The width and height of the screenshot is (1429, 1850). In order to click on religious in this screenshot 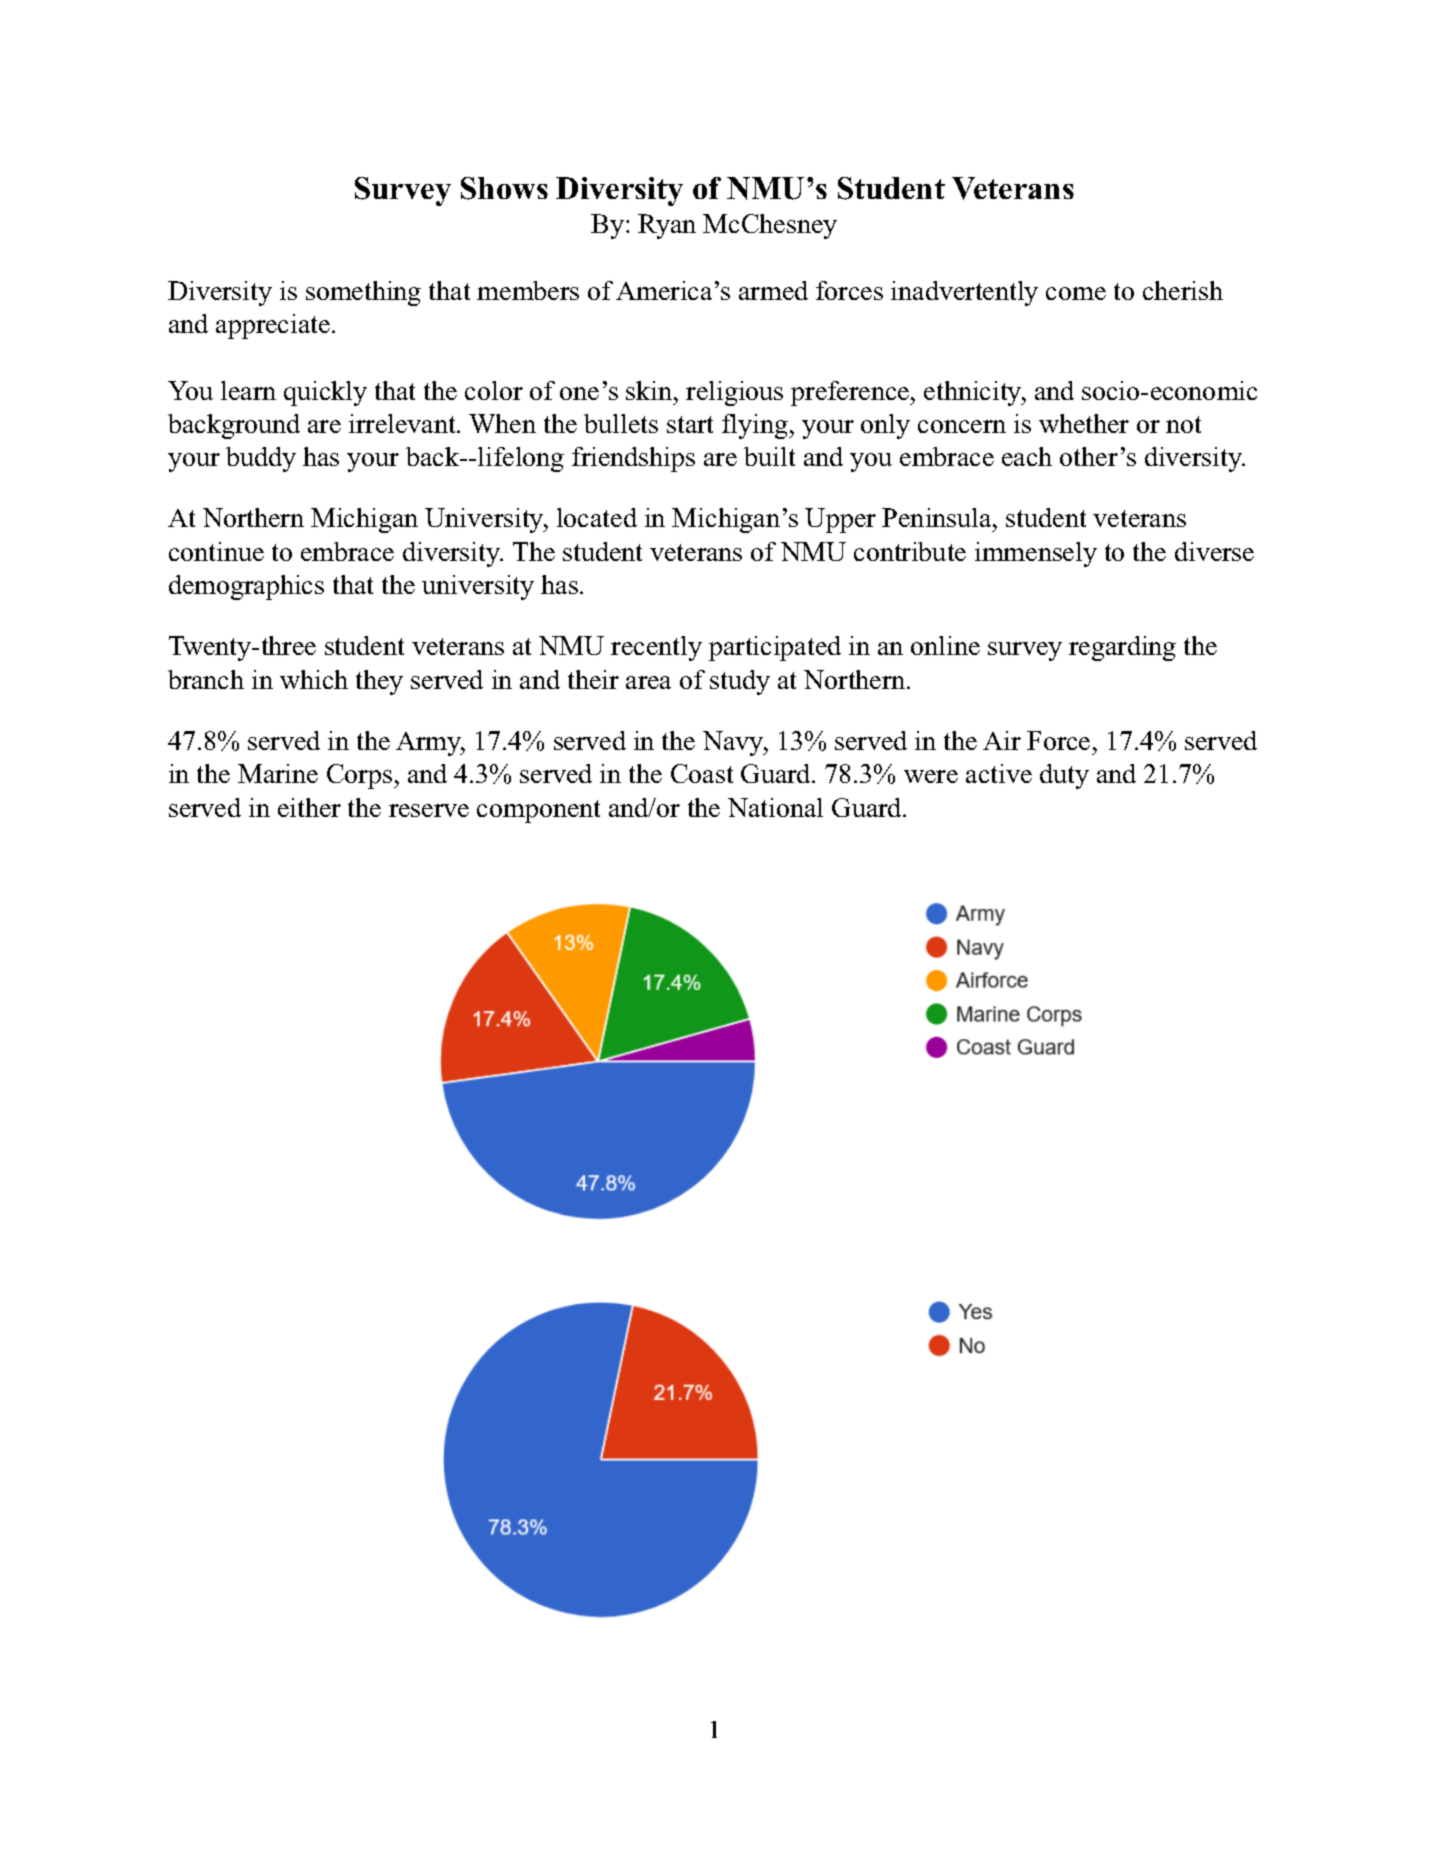, I will do `click(734, 393)`.
